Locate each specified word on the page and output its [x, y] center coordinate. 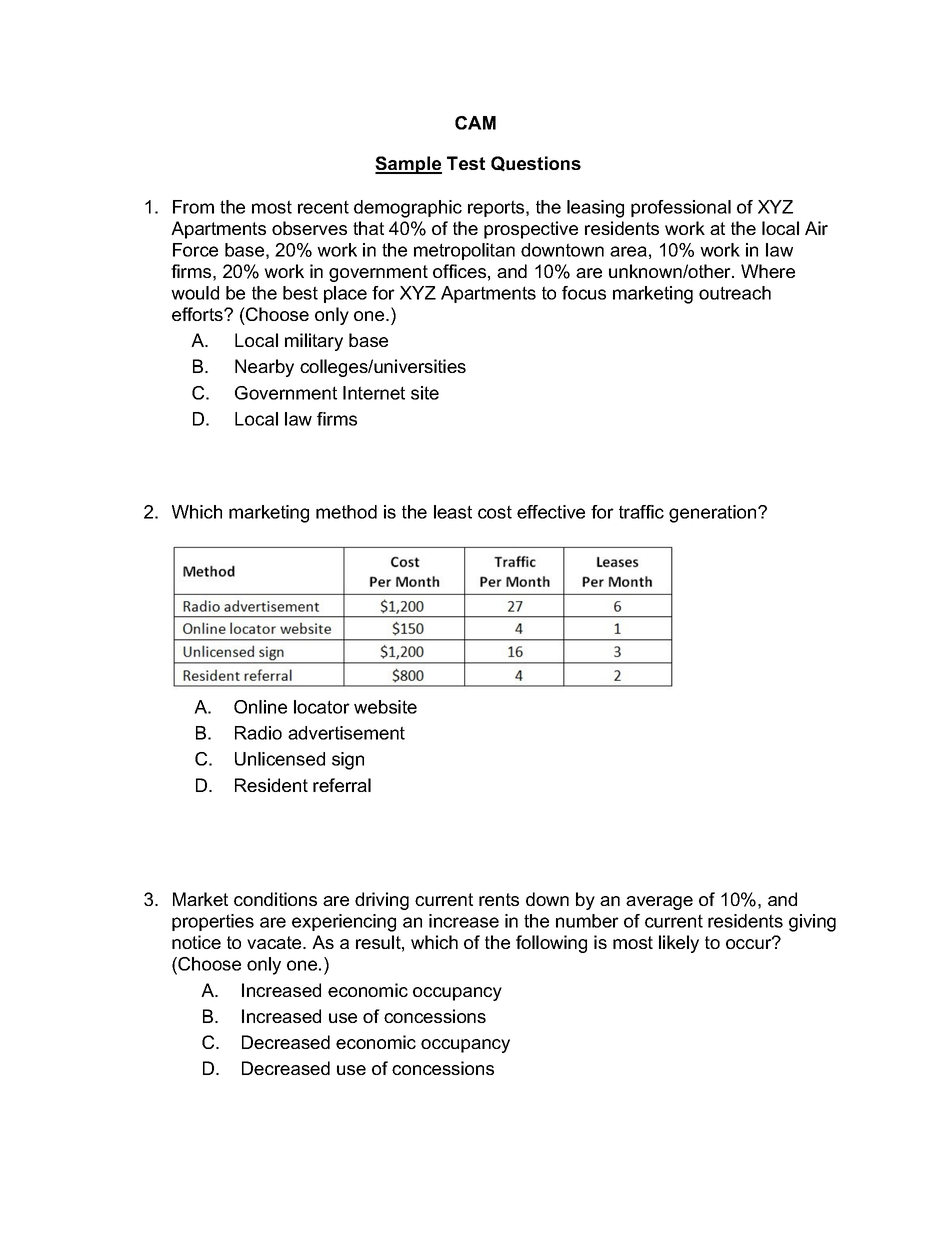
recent [323, 207]
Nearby [264, 368]
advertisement [346, 733]
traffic [641, 512]
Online [260, 707]
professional [681, 208]
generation [714, 514]
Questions [536, 164]
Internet [374, 393]
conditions [275, 899]
